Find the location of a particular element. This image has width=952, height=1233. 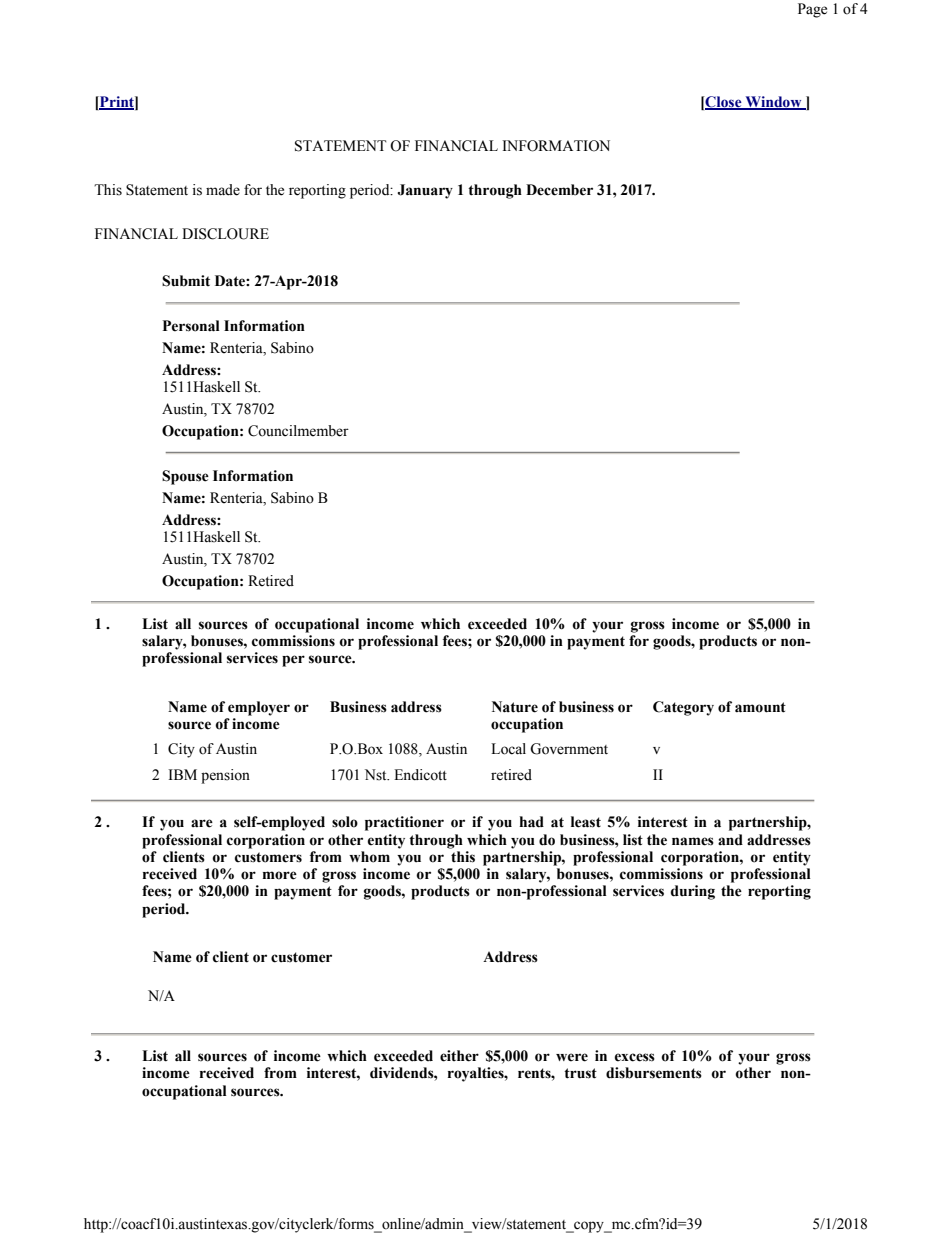

Nature is located at coordinates (515, 707).
